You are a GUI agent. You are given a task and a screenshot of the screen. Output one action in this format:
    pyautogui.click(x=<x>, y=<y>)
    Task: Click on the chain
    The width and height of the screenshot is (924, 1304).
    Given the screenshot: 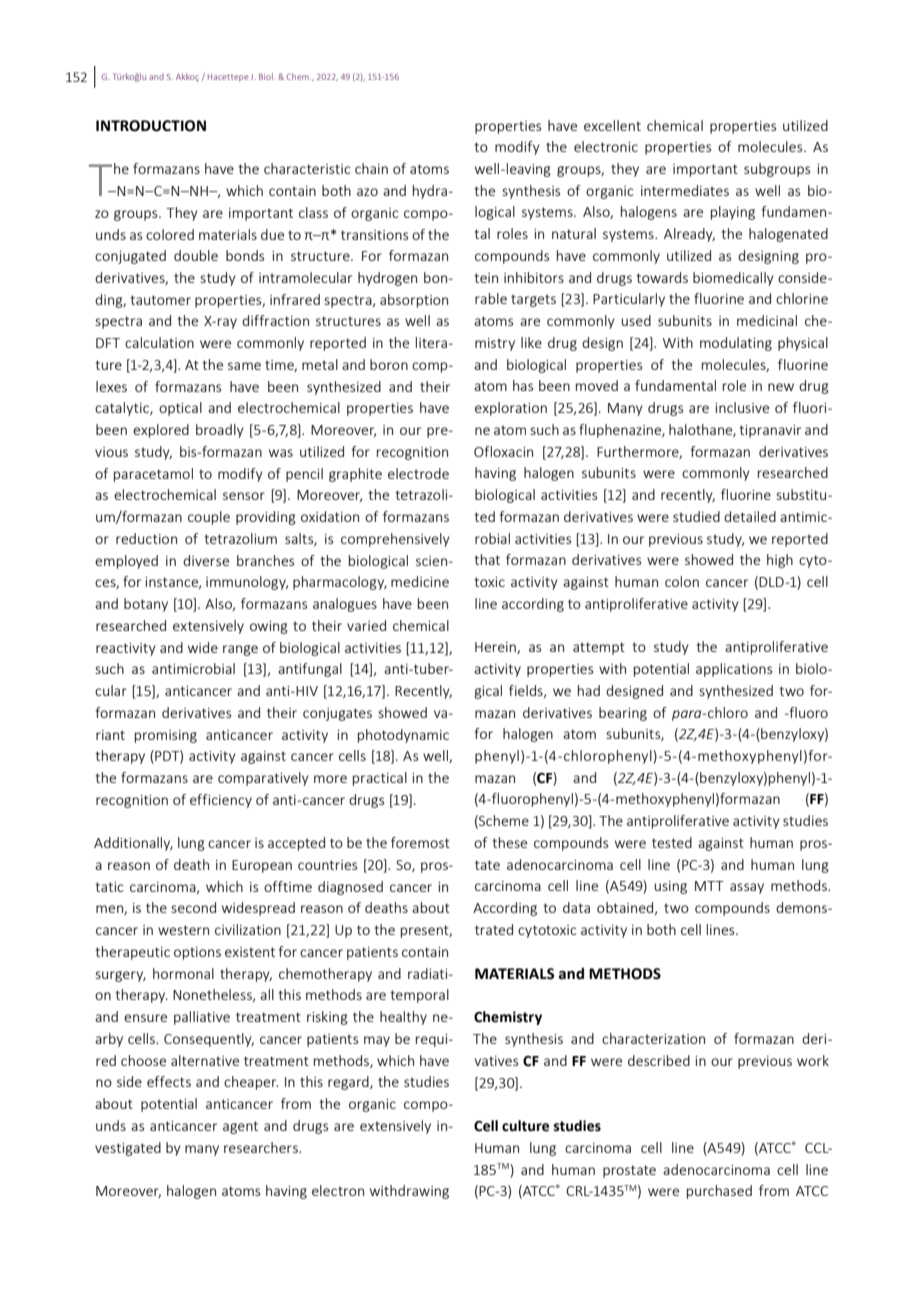 What is the action you would take?
    pyautogui.click(x=371, y=168)
